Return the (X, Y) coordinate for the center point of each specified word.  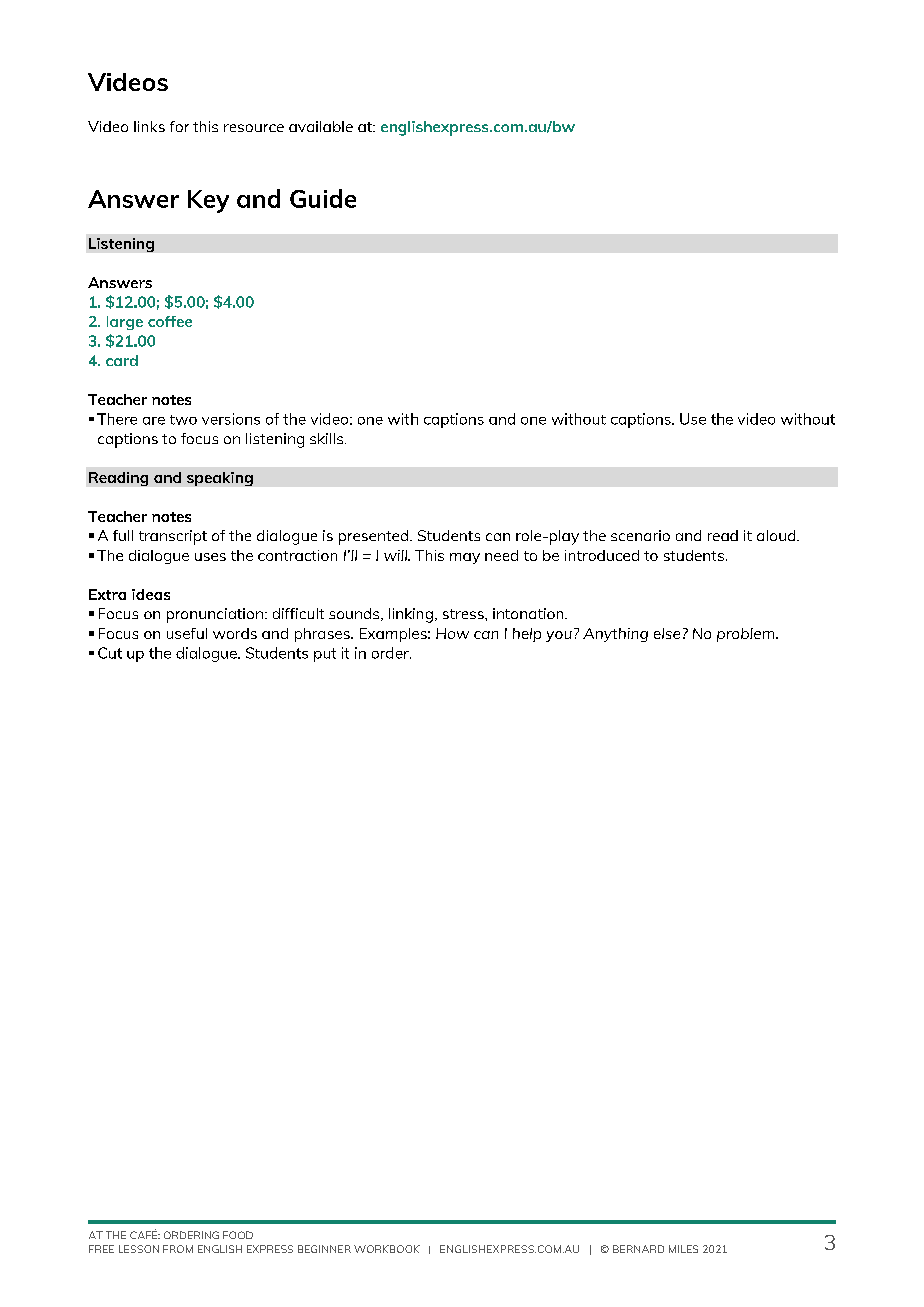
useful (187, 633)
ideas (151, 594)
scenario (640, 535)
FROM (178, 1249)
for (179, 126)
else (667, 633)
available (321, 126)
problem (747, 635)
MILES (683, 1249)
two (183, 420)
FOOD (238, 1235)
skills (328, 438)
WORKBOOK (387, 1249)
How (452, 633)
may (465, 558)
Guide (323, 198)
